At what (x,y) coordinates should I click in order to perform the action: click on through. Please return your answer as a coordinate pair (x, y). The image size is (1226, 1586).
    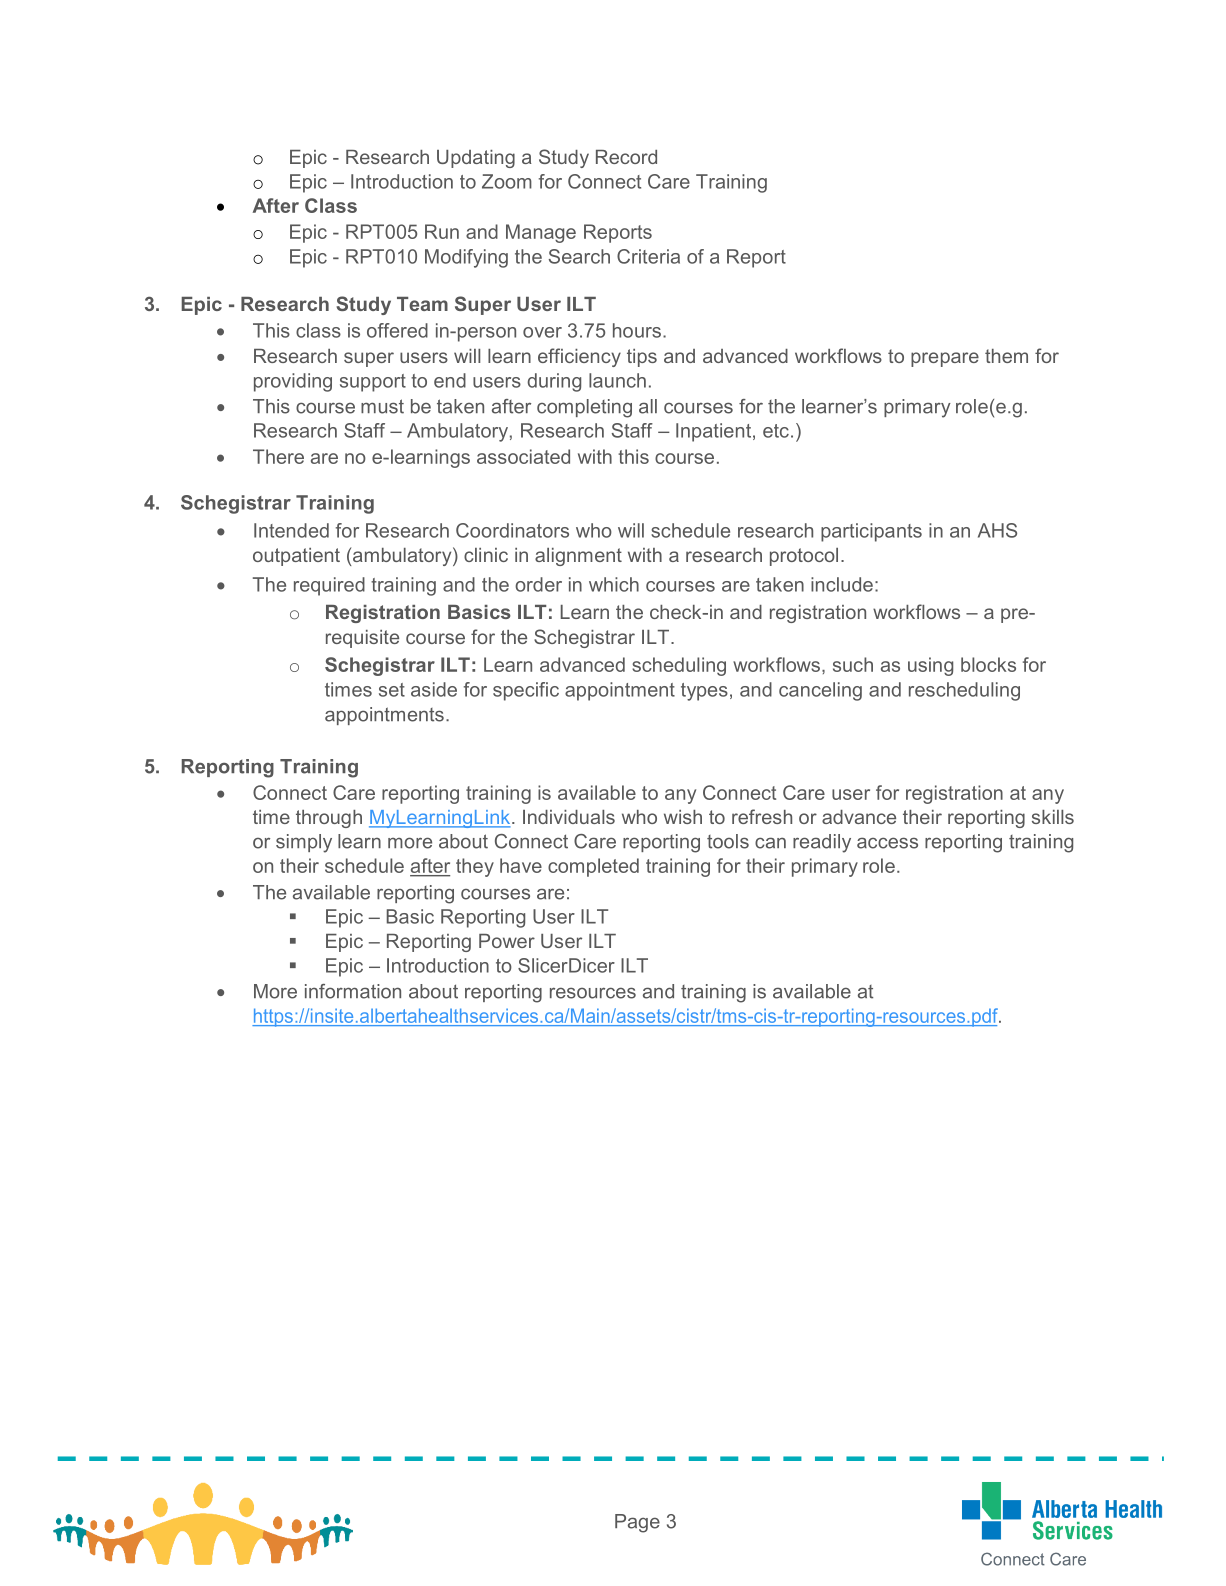
    Looking at the image, I should click on (329, 819).
